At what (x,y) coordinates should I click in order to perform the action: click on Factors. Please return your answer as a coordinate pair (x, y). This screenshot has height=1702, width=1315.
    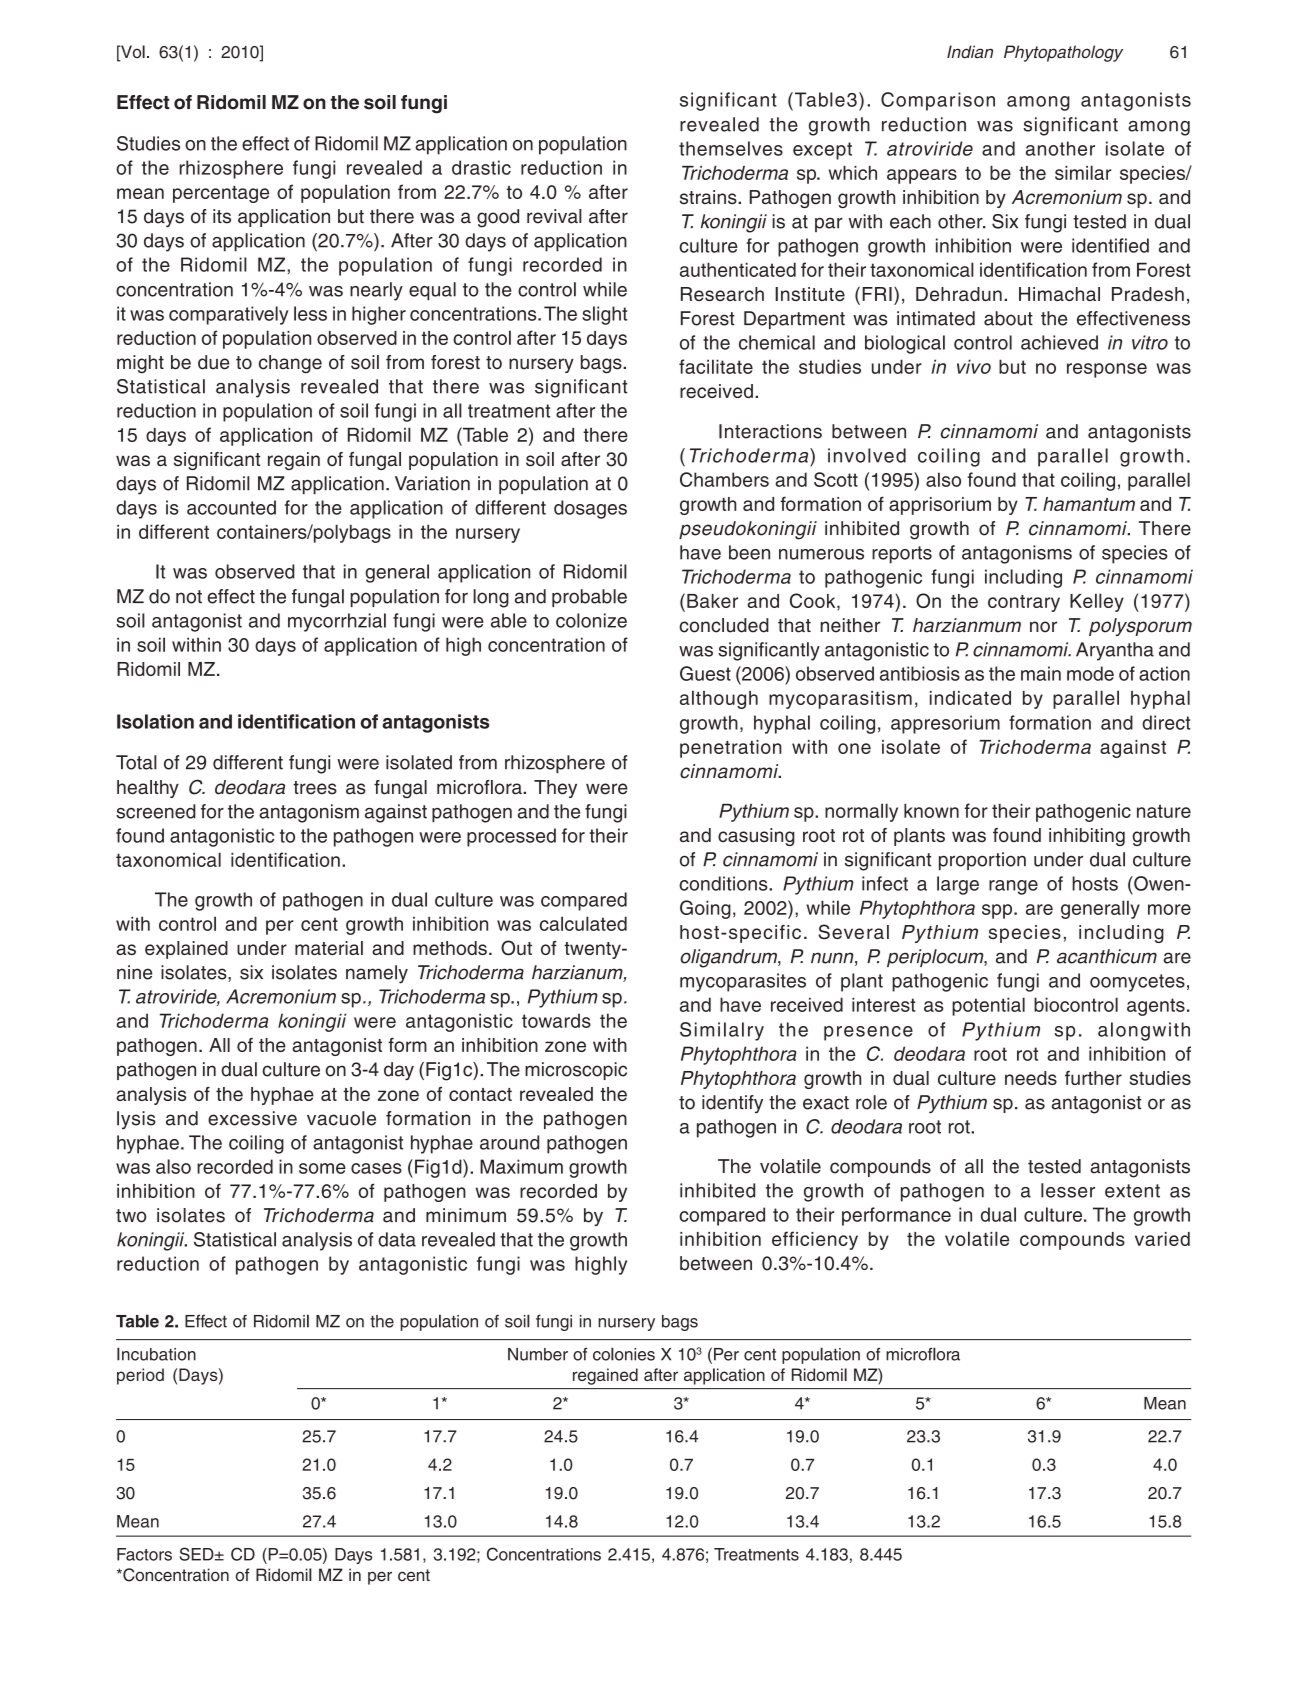
    Looking at the image, I should click on (144, 1554).
